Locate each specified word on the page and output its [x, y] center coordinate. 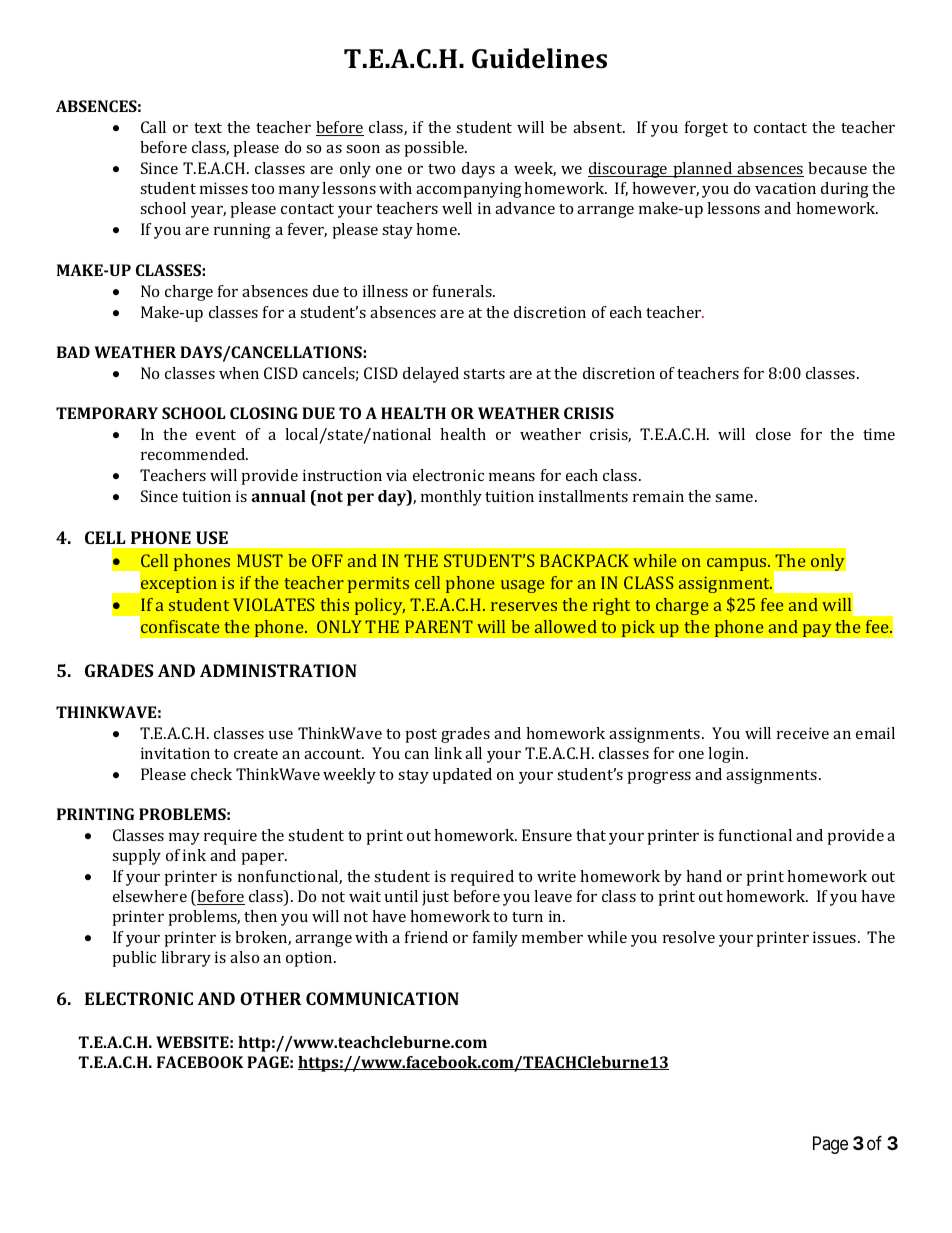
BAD [73, 352]
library [186, 959]
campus [738, 564]
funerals [463, 291]
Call [153, 127]
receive [803, 733]
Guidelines [539, 58]
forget [706, 129]
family [495, 939]
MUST [260, 560]
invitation [175, 753]
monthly [451, 498]
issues [836, 937]
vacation [785, 188]
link [448, 753]
